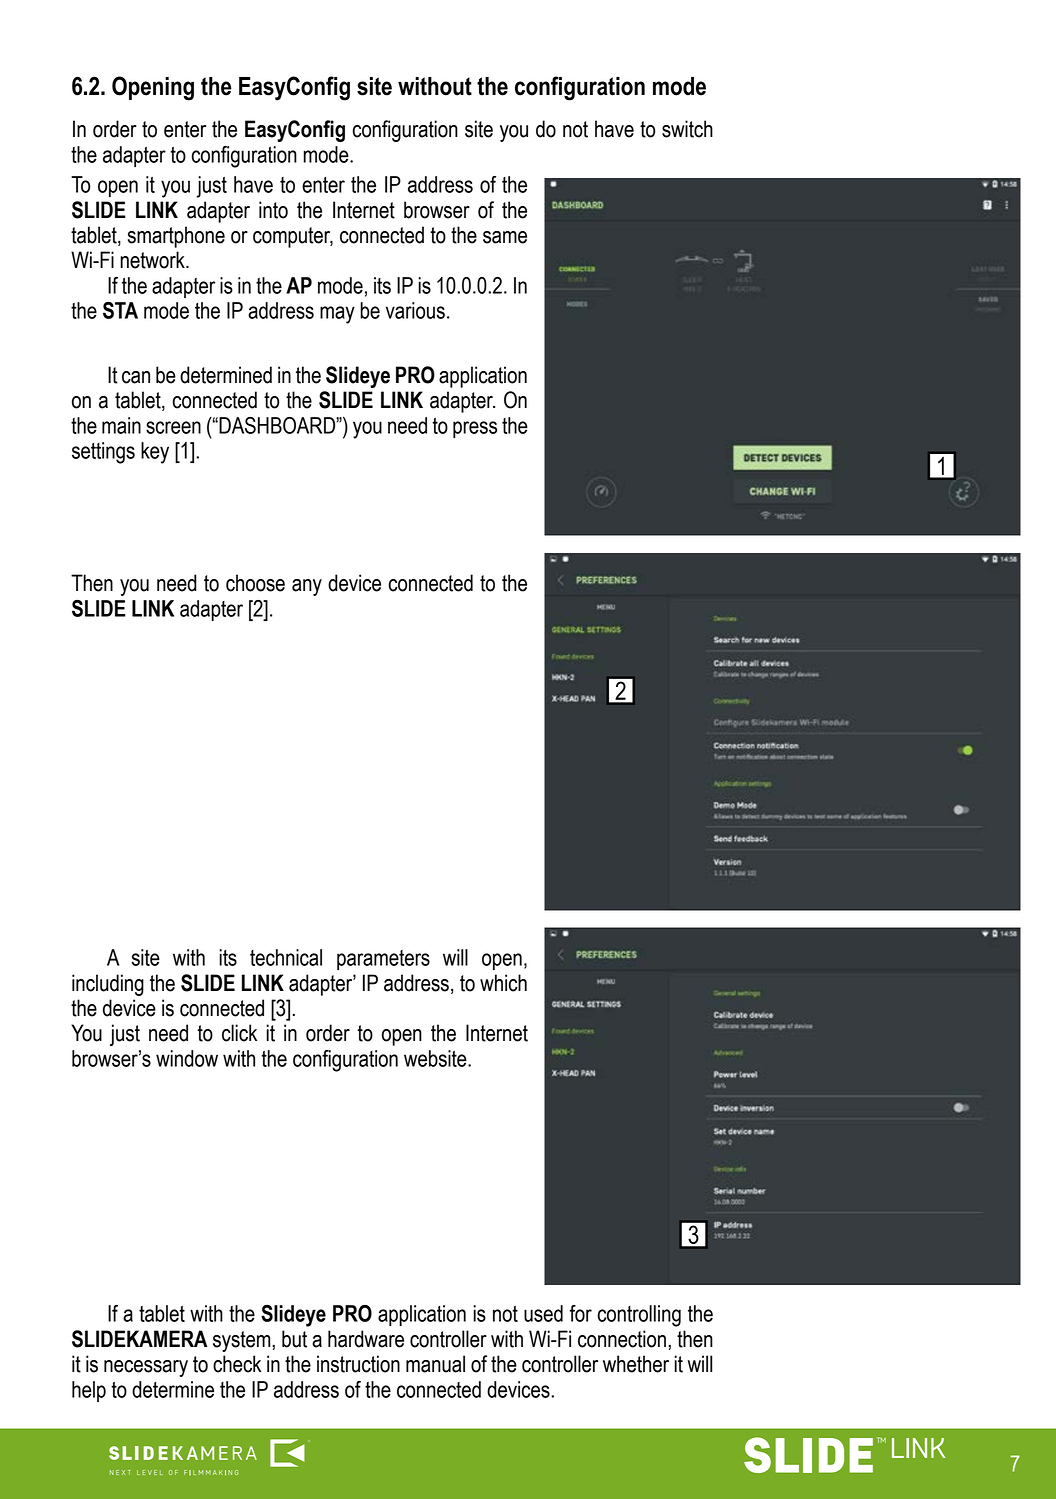 The height and width of the screenshot is (1499, 1056). Describe the element at coordinates (146, 1368) in the screenshot. I see `necessary` at that location.
